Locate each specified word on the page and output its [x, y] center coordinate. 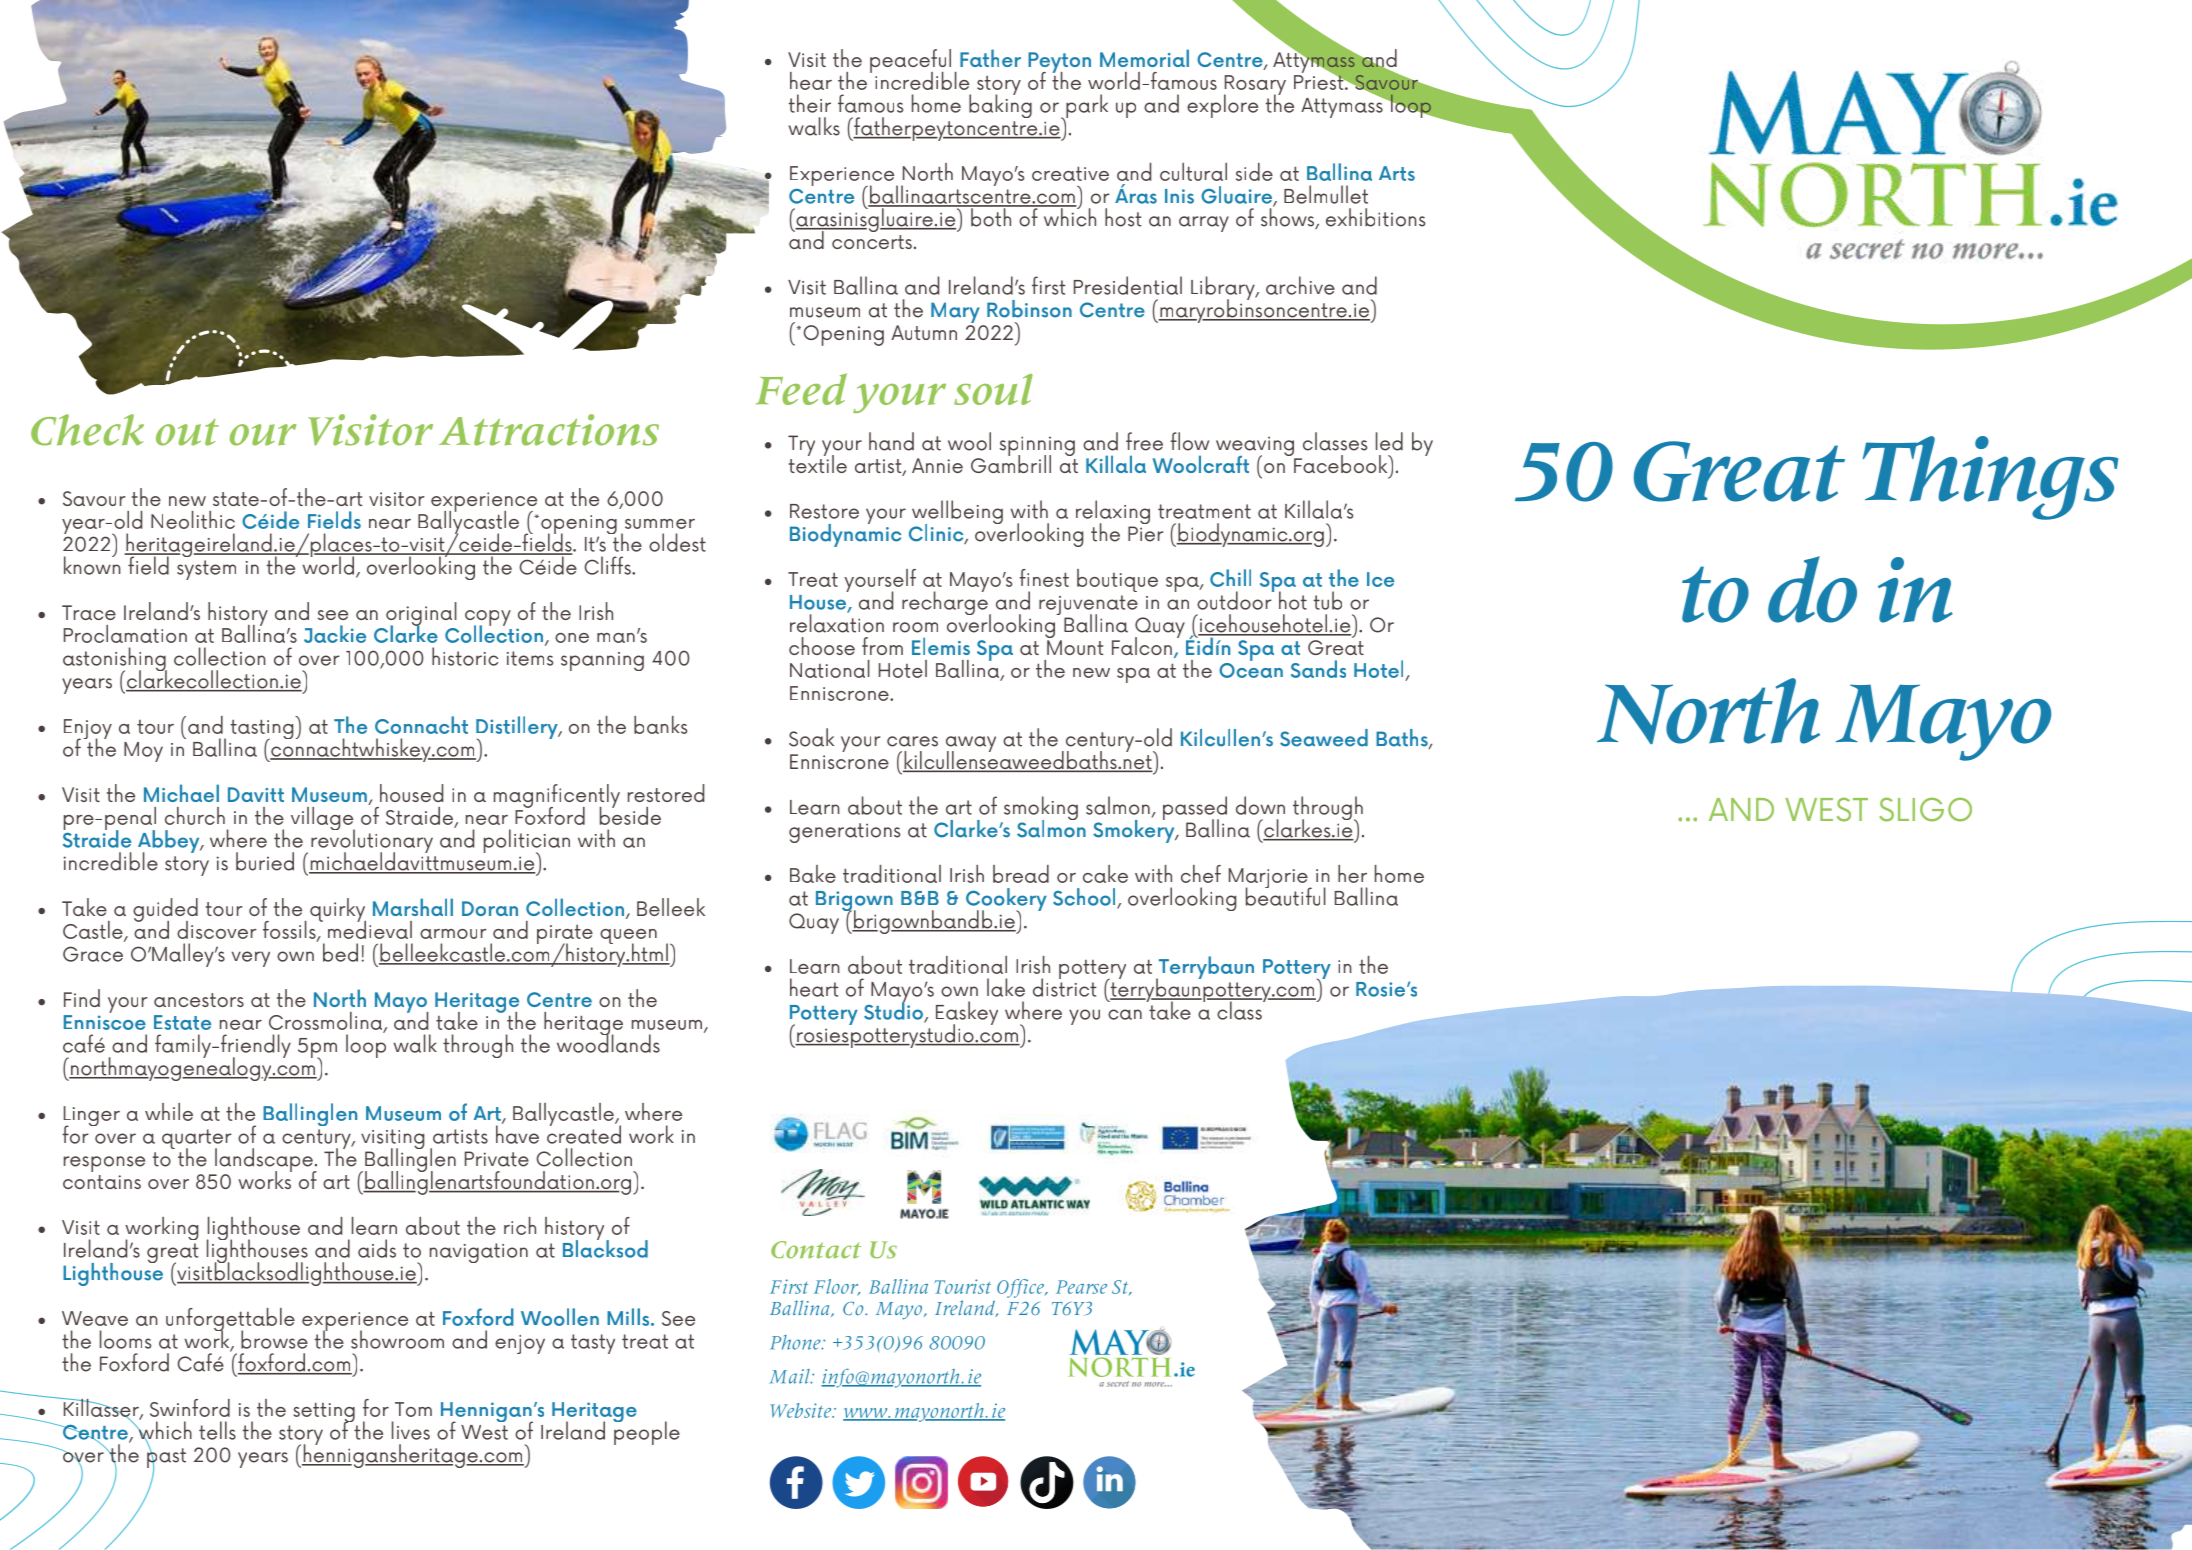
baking [1000, 105]
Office [1021, 1288]
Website [802, 1410]
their [810, 103]
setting [324, 1413]
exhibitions [1376, 217]
